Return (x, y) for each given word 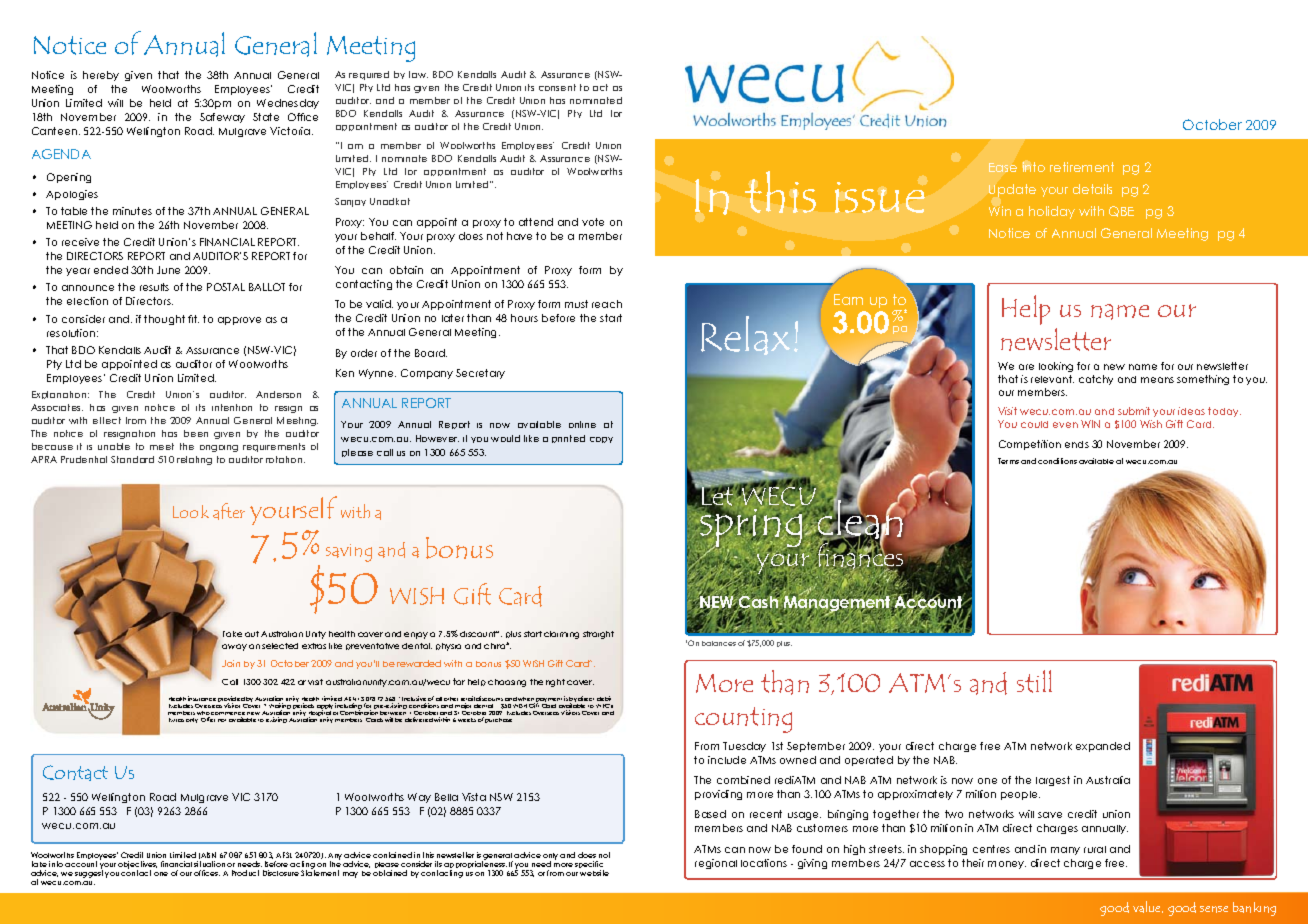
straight (598, 635)
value (1148, 907)
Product (245, 873)
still (1034, 681)
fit (193, 319)
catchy (1096, 380)
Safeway (222, 118)
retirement (1082, 167)
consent (557, 87)
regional (716, 864)
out (252, 634)
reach (607, 304)
